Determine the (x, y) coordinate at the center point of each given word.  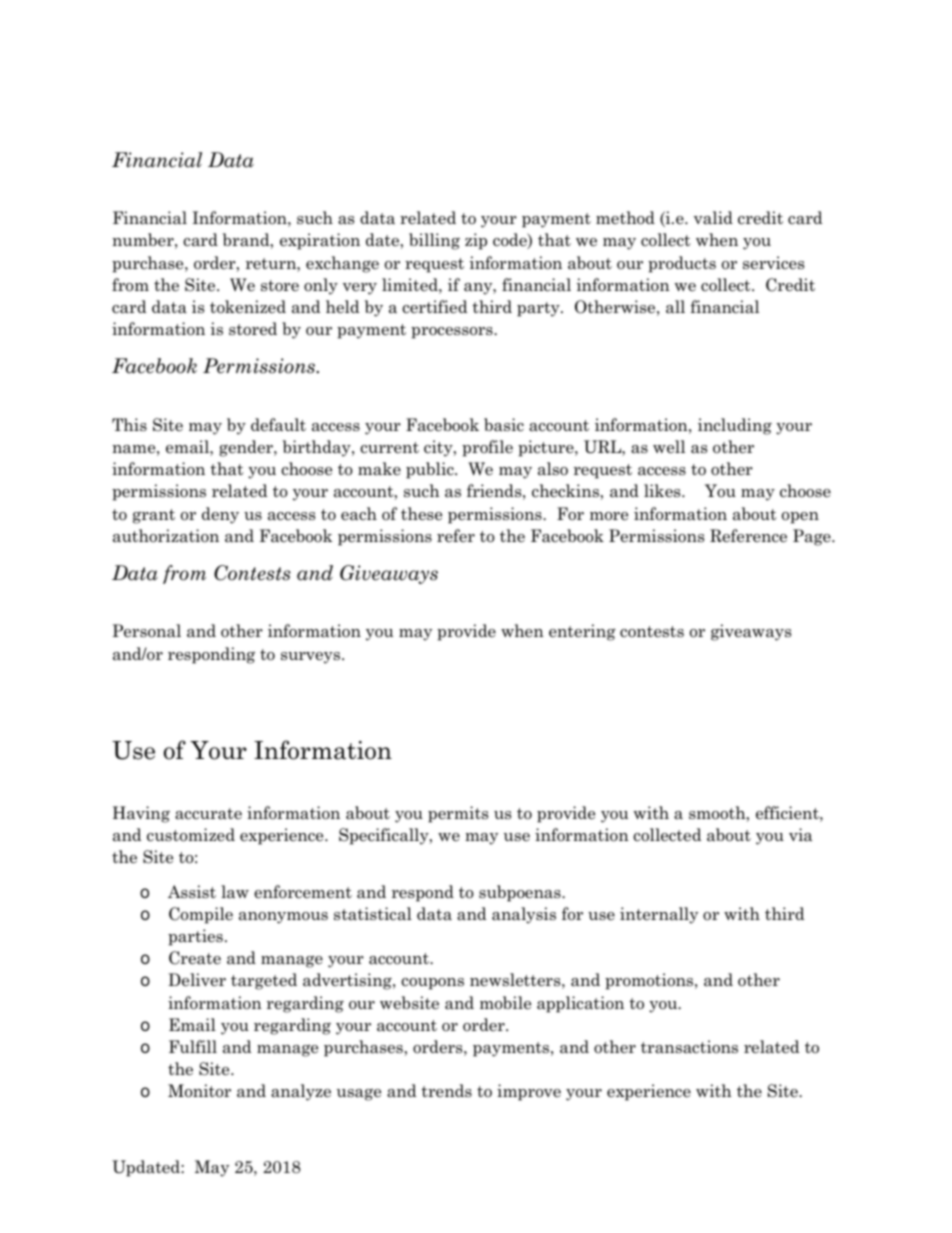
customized (191, 835)
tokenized (248, 307)
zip (476, 241)
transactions (689, 1047)
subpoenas (521, 893)
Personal (146, 631)
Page (813, 537)
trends (446, 1091)
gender (247, 448)
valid (713, 218)
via (801, 835)
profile (487, 448)
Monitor (199, 1091)
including (735, 426)
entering (582, 632)
